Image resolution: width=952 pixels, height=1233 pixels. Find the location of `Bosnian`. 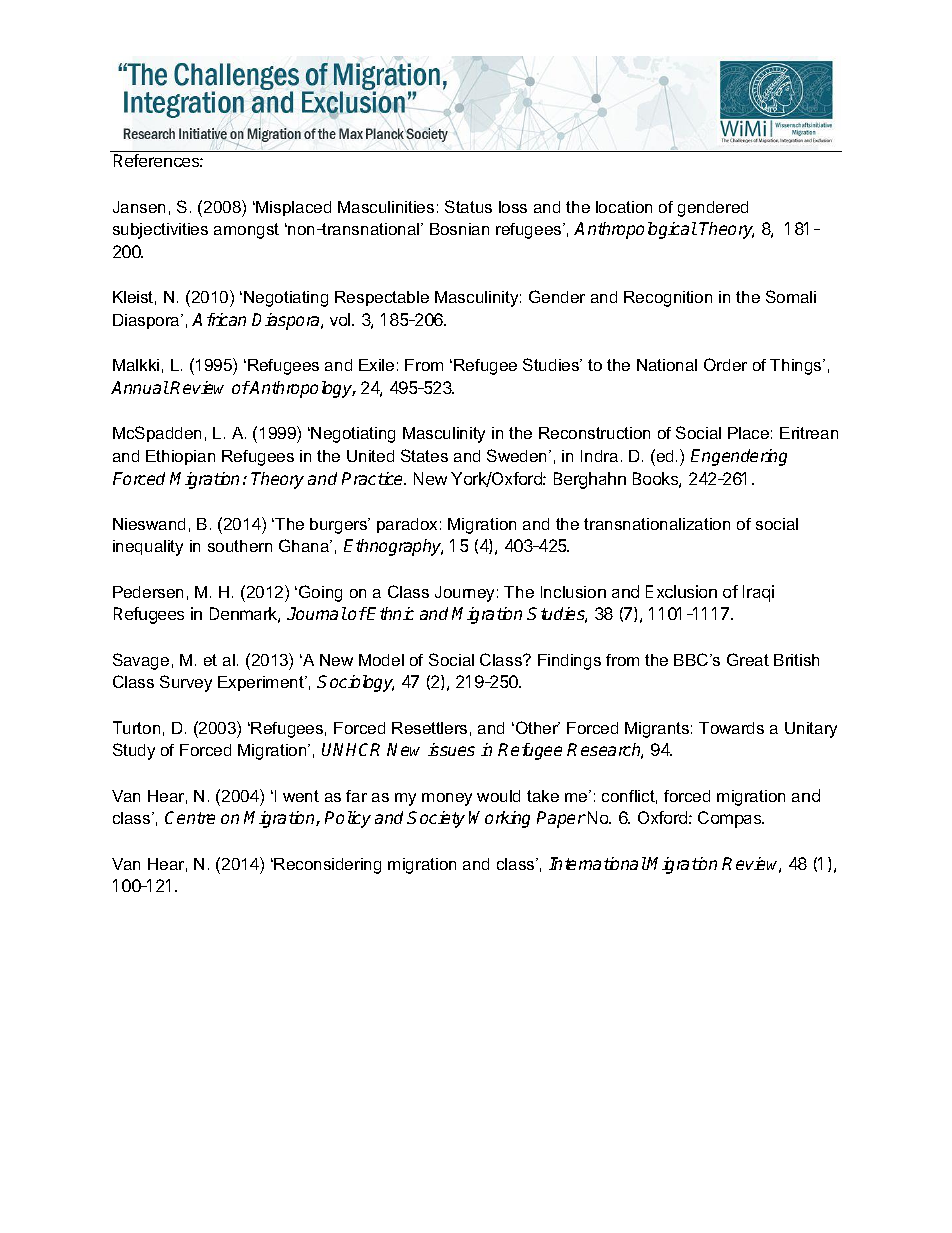

Bosnian is located at coordinates (459, 229).
